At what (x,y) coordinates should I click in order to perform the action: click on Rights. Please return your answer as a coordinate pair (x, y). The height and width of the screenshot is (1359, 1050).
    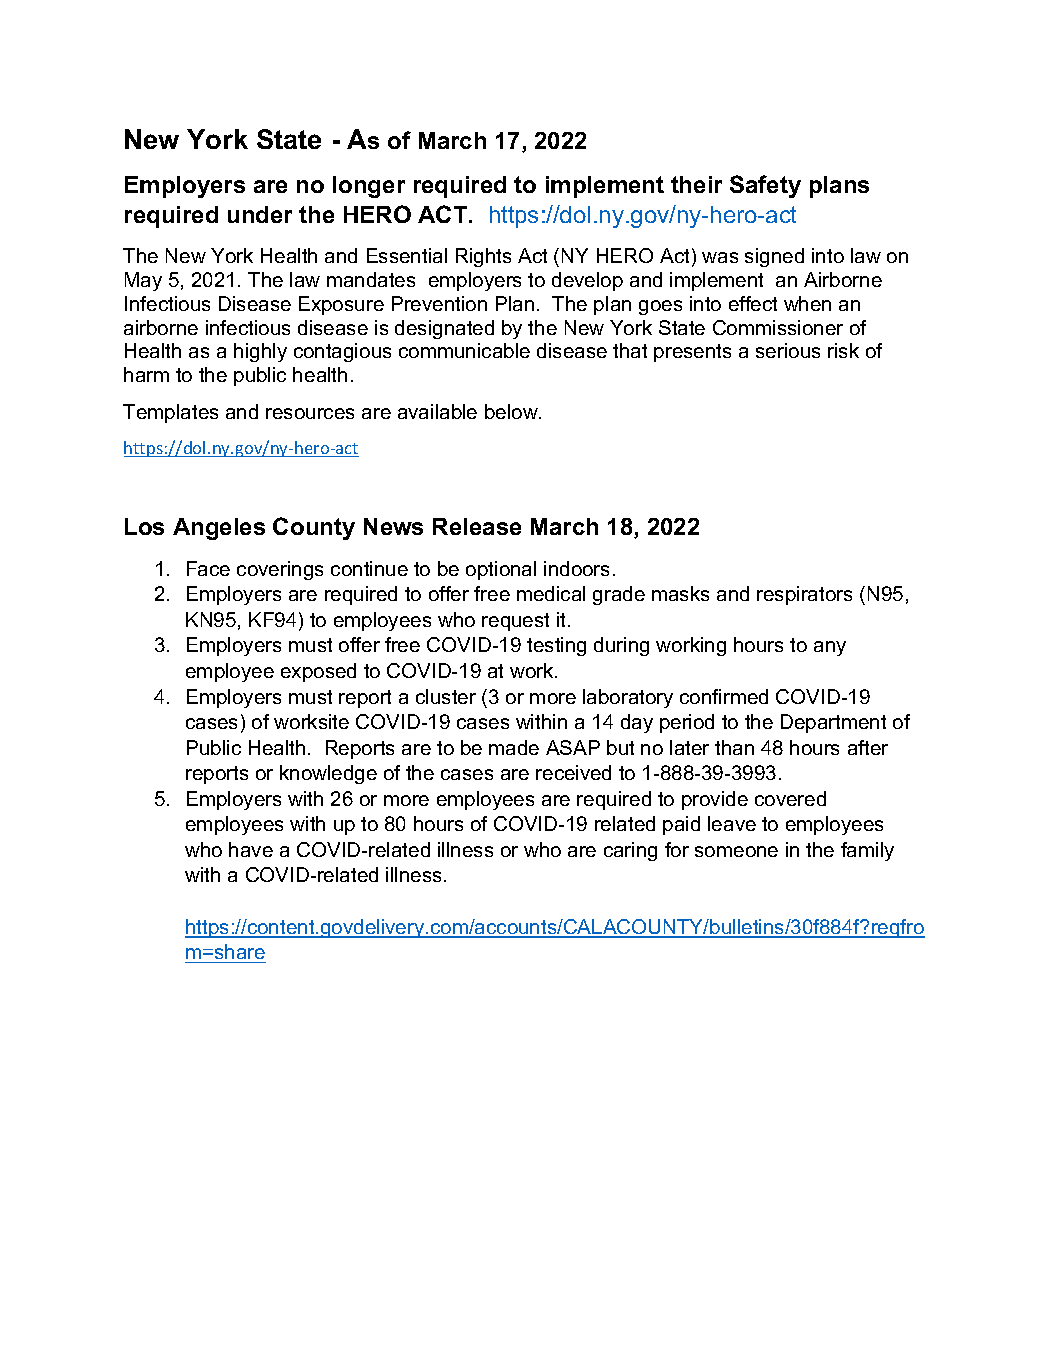
    Looking at the image, I should click on (483, 257).
